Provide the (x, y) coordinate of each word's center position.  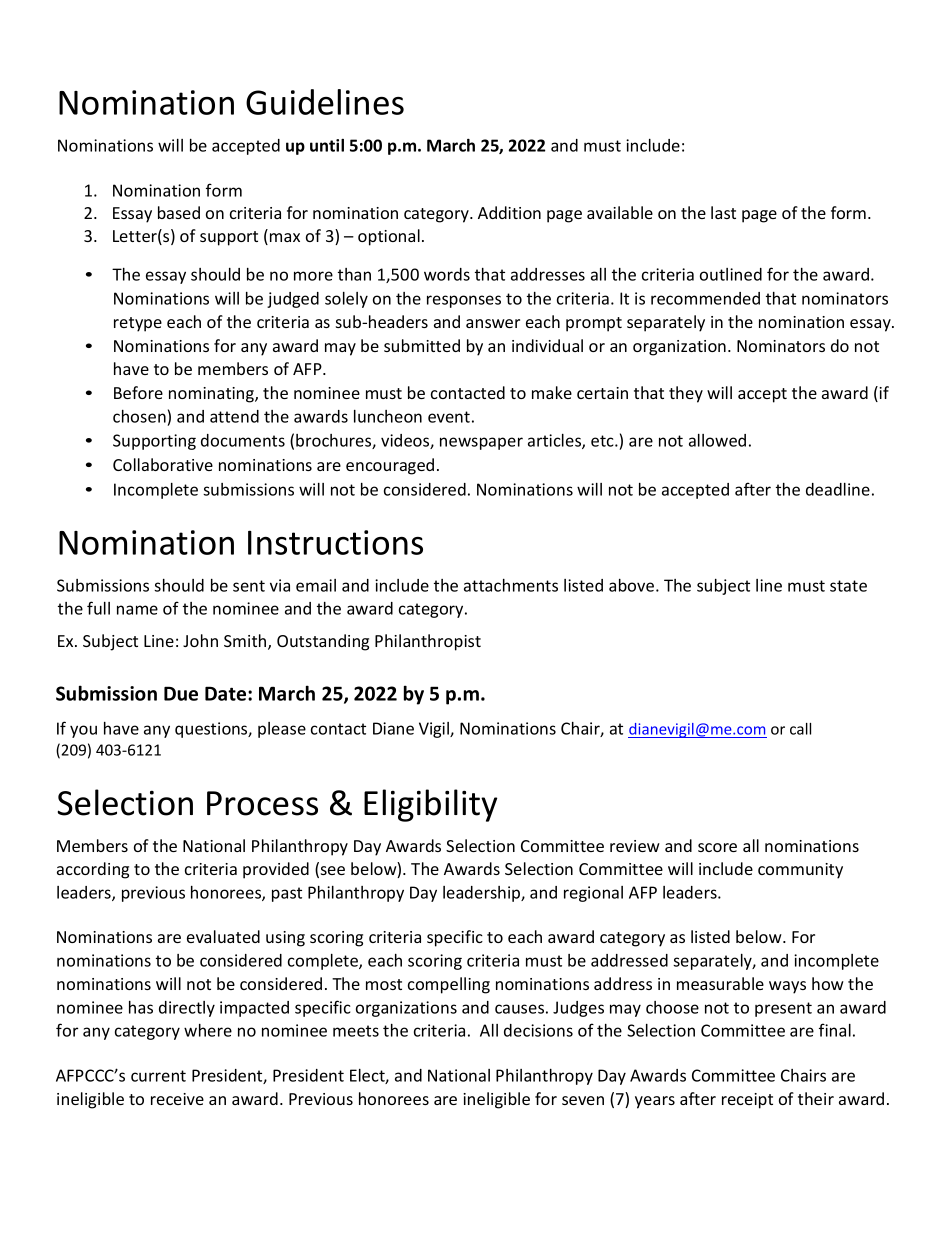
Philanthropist (428, 642)
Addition (509, 212)
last (723, 212)
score (717, 847)
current (158, 1076)
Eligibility (430, 805)
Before (138, 392)
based (179, 212)
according (93, 870)
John (200, 640)
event (449, 417)
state (848, 586)
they (686, 394)
